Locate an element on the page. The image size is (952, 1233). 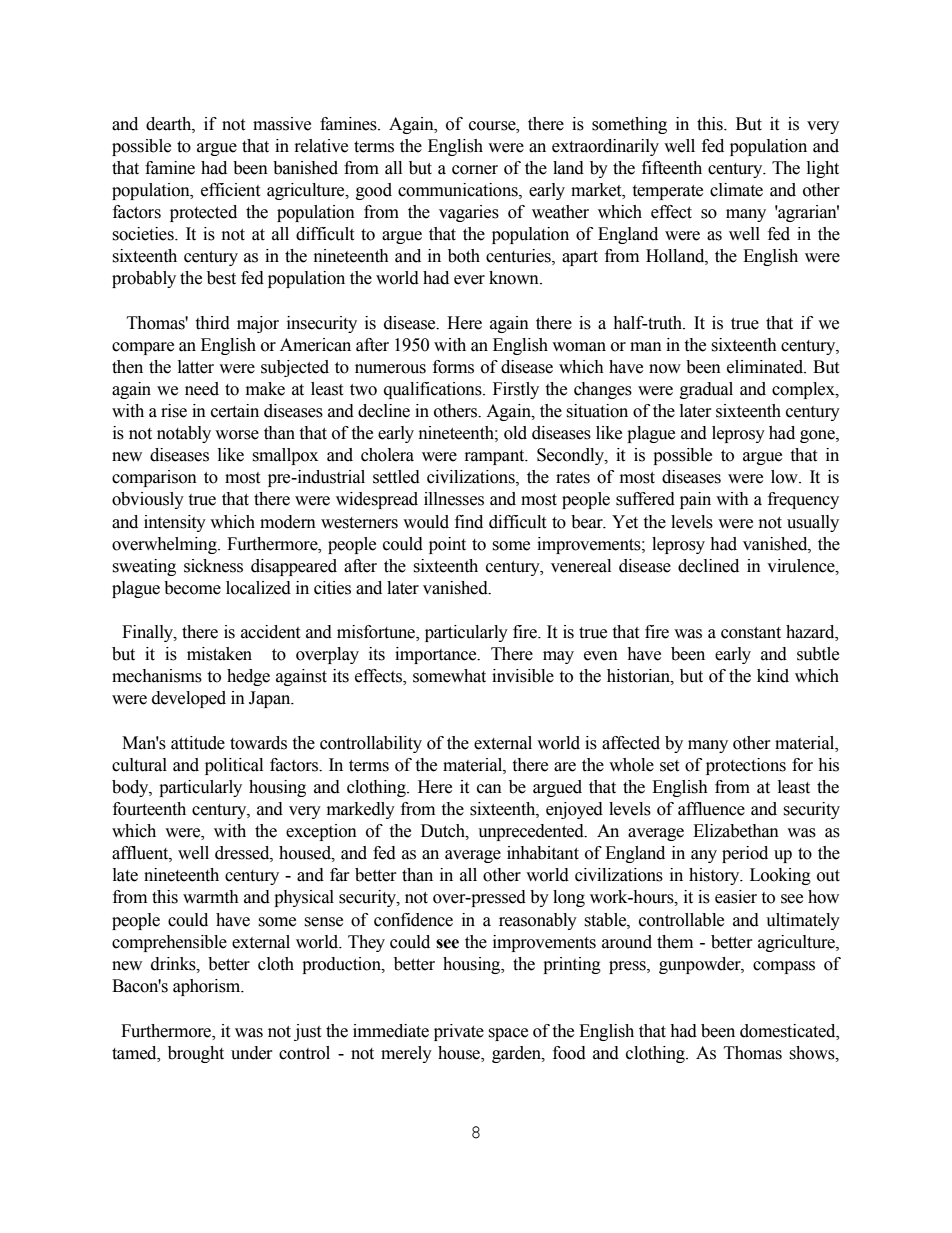
efficient is located at coordinates (230, 190).
